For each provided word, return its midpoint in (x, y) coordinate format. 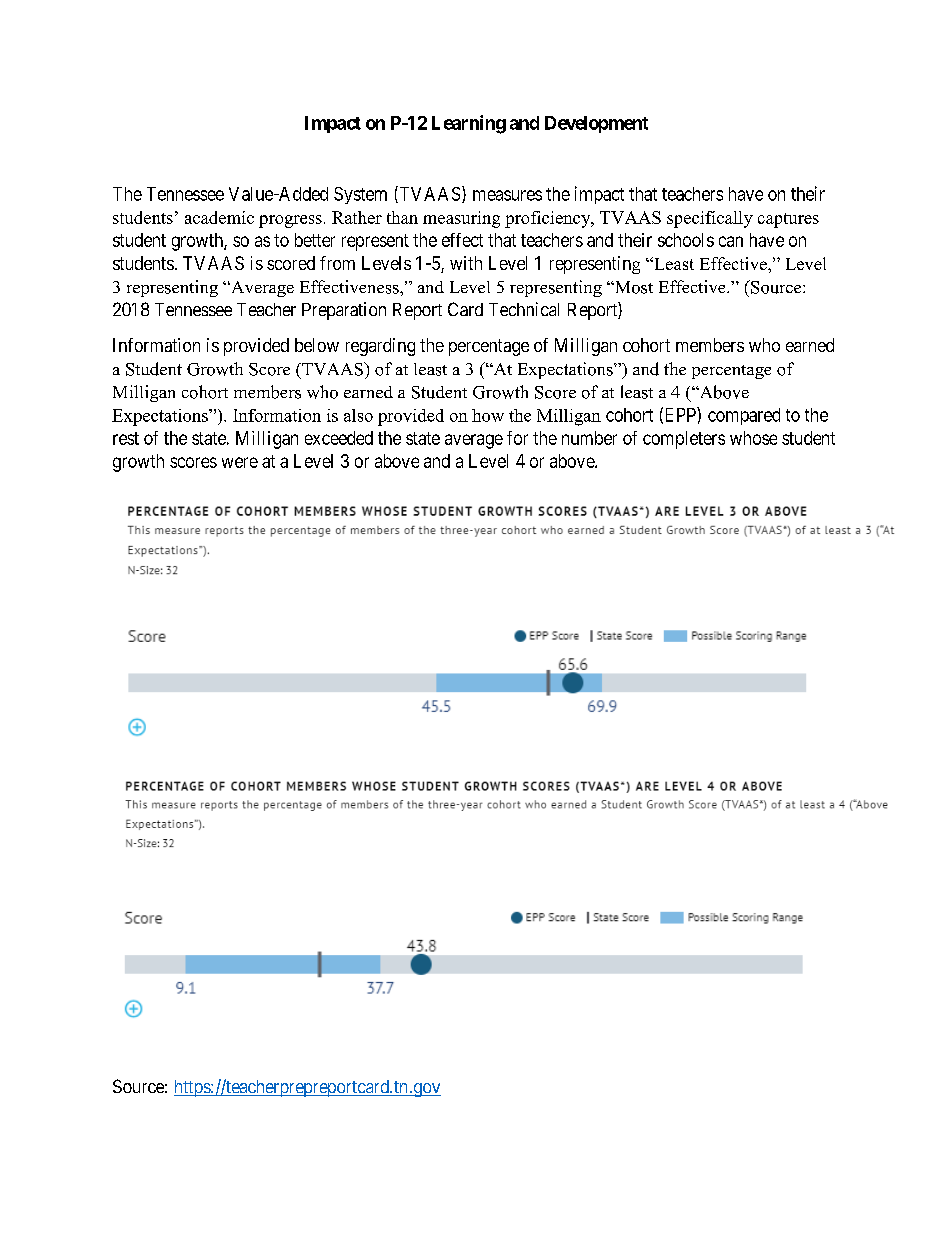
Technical (524, 309)
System (360, 195)
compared (744, 416)
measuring (461, 219)
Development (596, 124)
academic (219, 217)
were (240, 462)
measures (507, 195)
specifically (710, 219)
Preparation (344, 311)
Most (633, 287)
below (317, 345)
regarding (380, 347)
